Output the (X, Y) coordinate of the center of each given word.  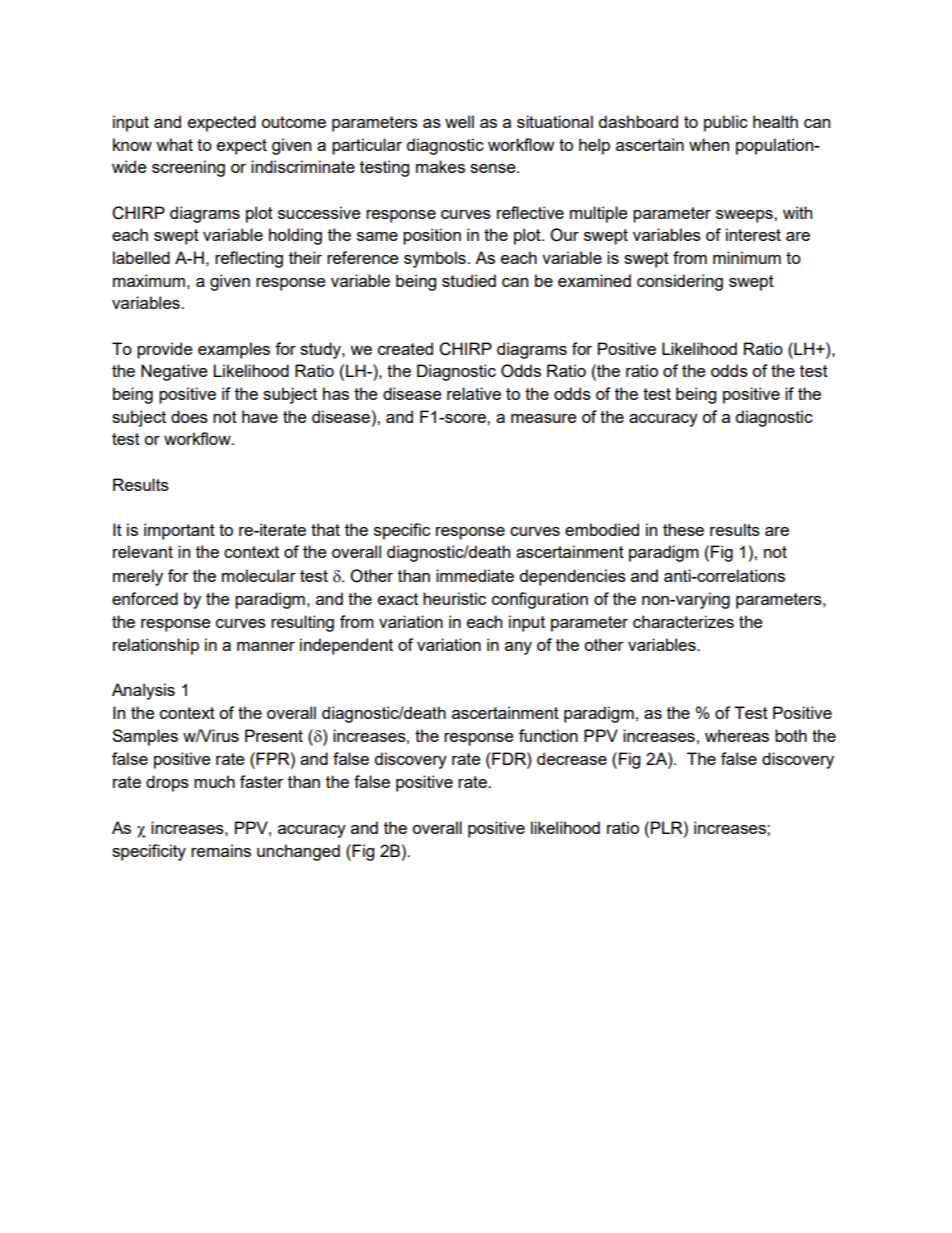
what (174, 144)
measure (544, 418)
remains (221, 850)
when (709, 144)
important (179, 531)
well (459, 121)
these (683, 529)
